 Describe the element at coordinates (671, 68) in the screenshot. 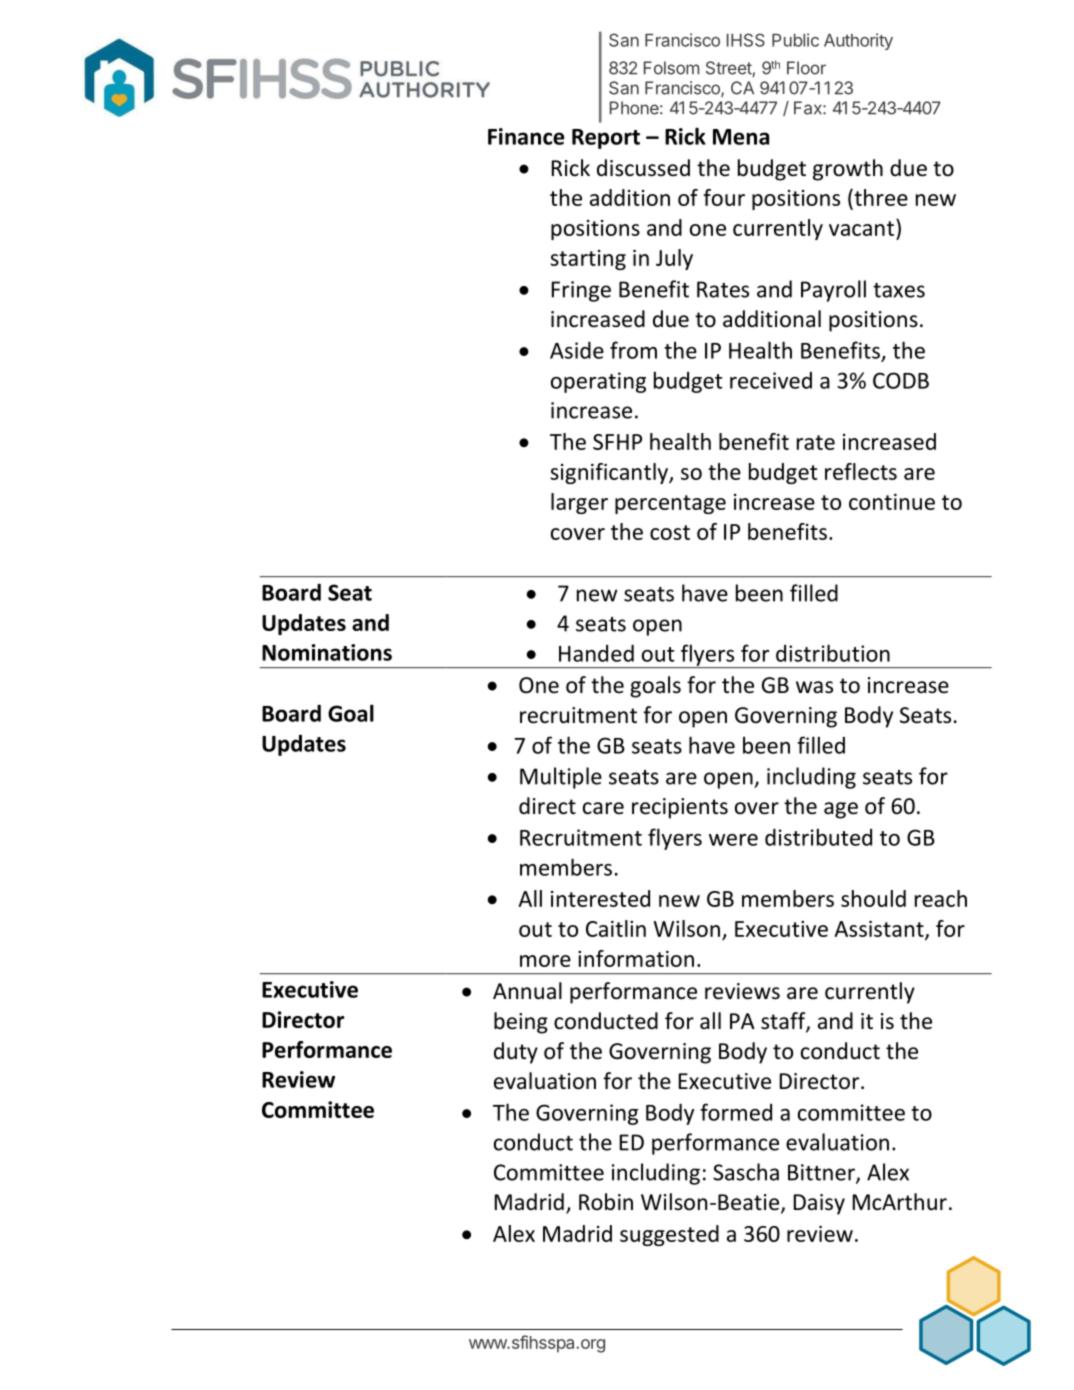

I see `Folsom` at that location.
